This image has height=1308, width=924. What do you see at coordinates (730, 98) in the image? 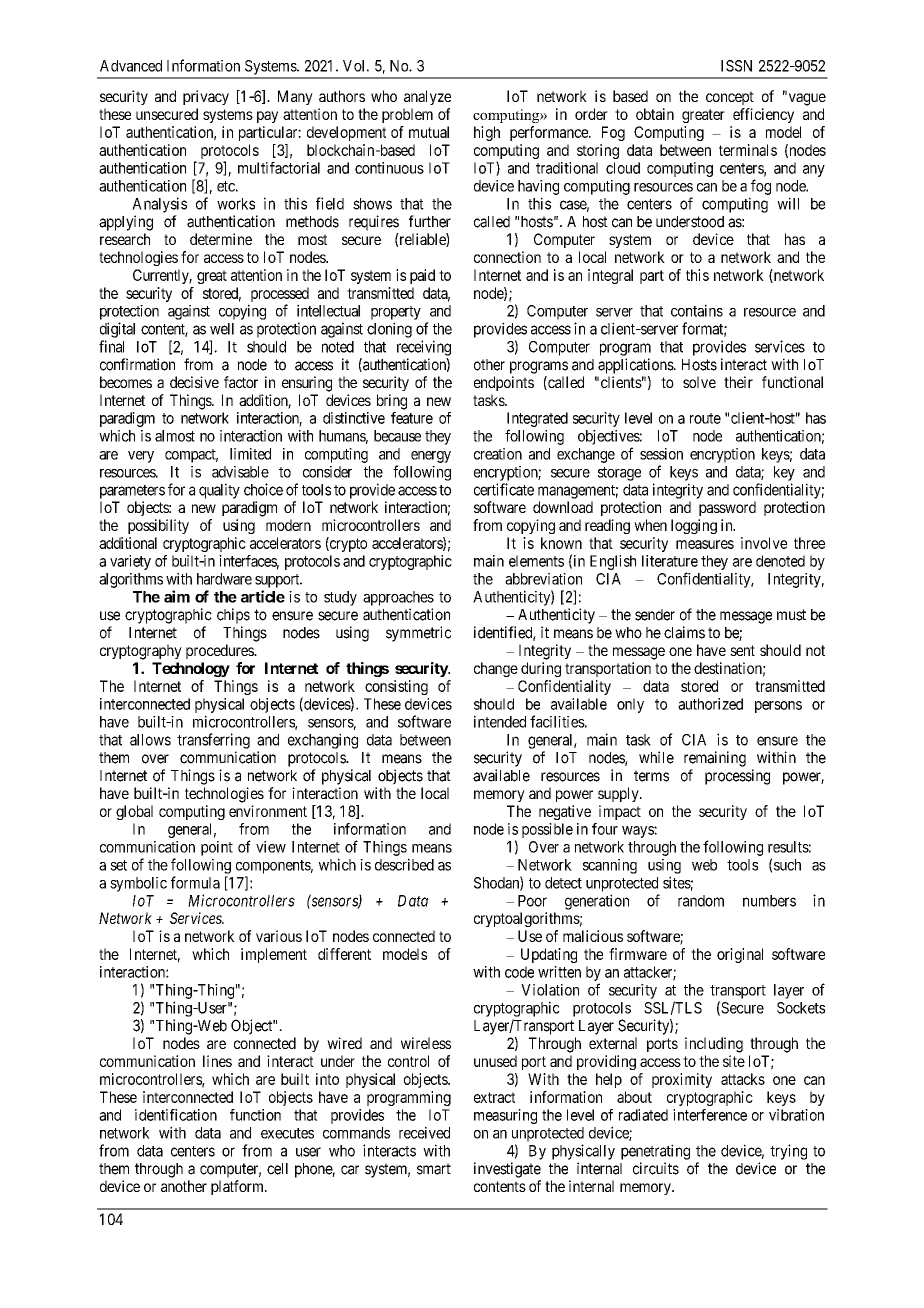
I see `concept` at bounding box center [730, 98].
